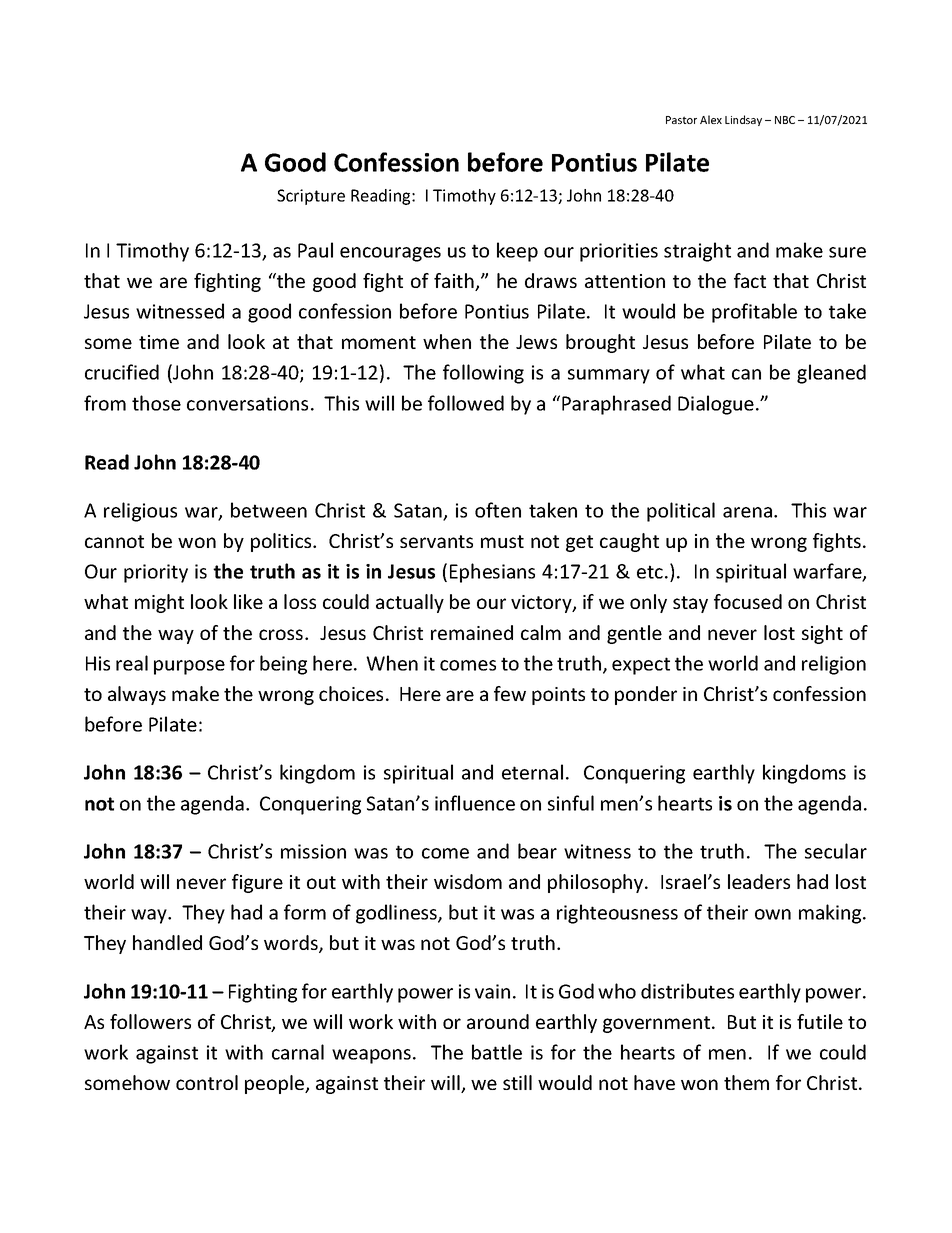 This screenshot has width=952, height=1233. Describe the element at coordinates (156, 403) in the screenshot. I see `those` at that location.
